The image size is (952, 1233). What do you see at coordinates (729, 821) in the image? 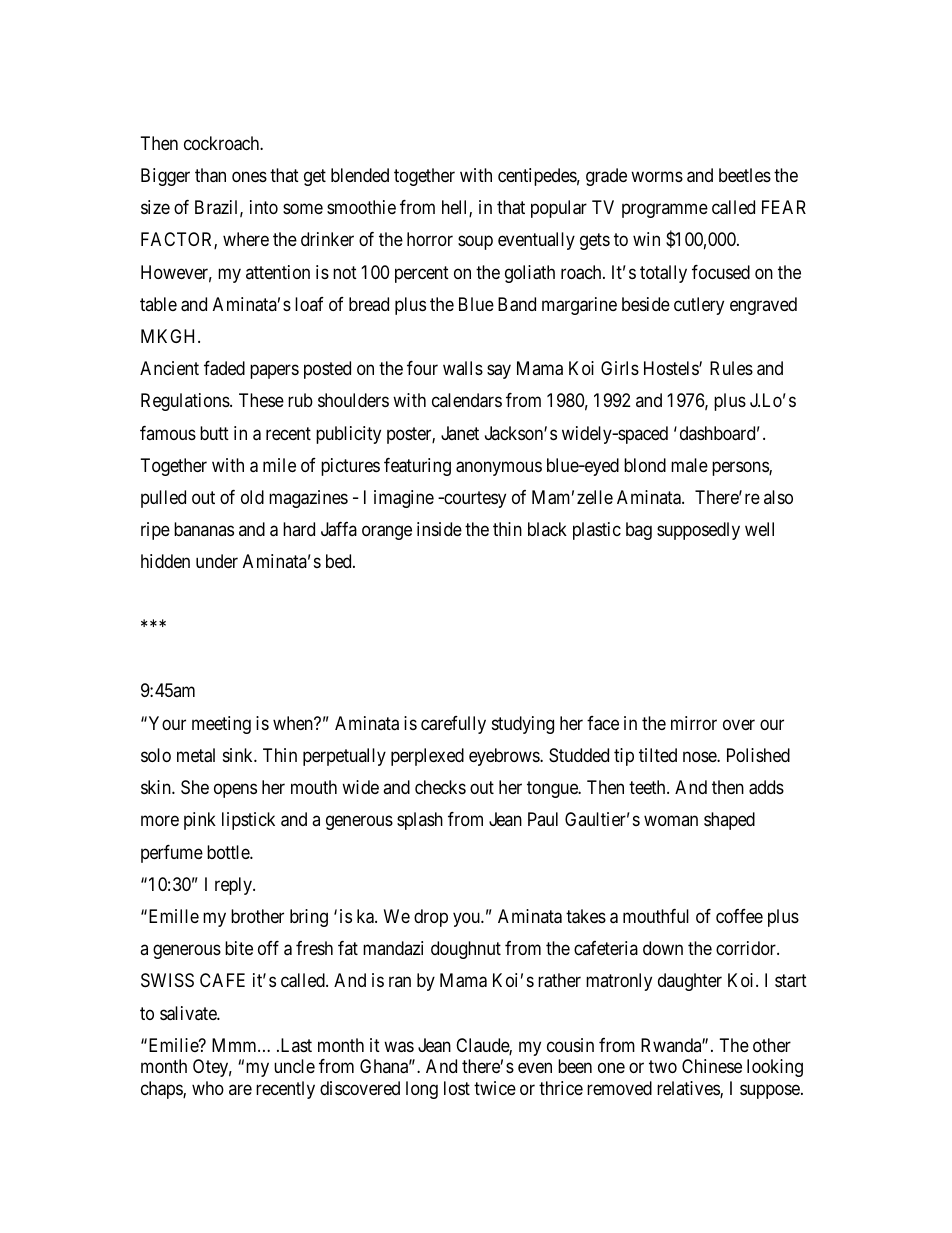
I see `shaped` at bounding box center [729, 821].
